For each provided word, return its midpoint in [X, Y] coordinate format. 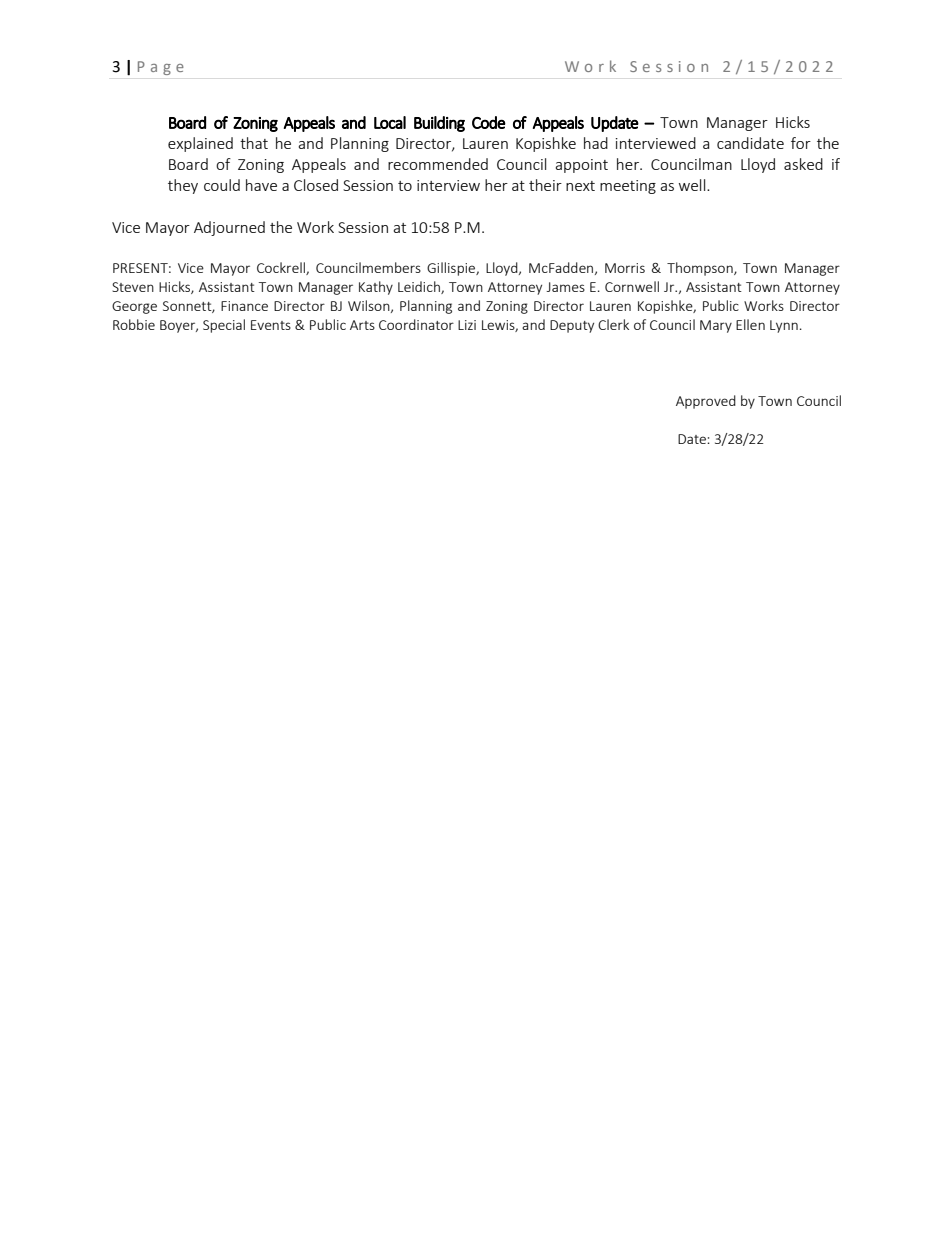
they [183, 186]
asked [803, 164]
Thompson [701, 269]
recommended [438, 164]
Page [161, 68]
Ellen [750, 324]
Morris [625, 268]
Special [224, 326]
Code [489, 122]
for [801, 143]
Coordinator [416, 324]
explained [200, 144]
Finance [244, 306]
